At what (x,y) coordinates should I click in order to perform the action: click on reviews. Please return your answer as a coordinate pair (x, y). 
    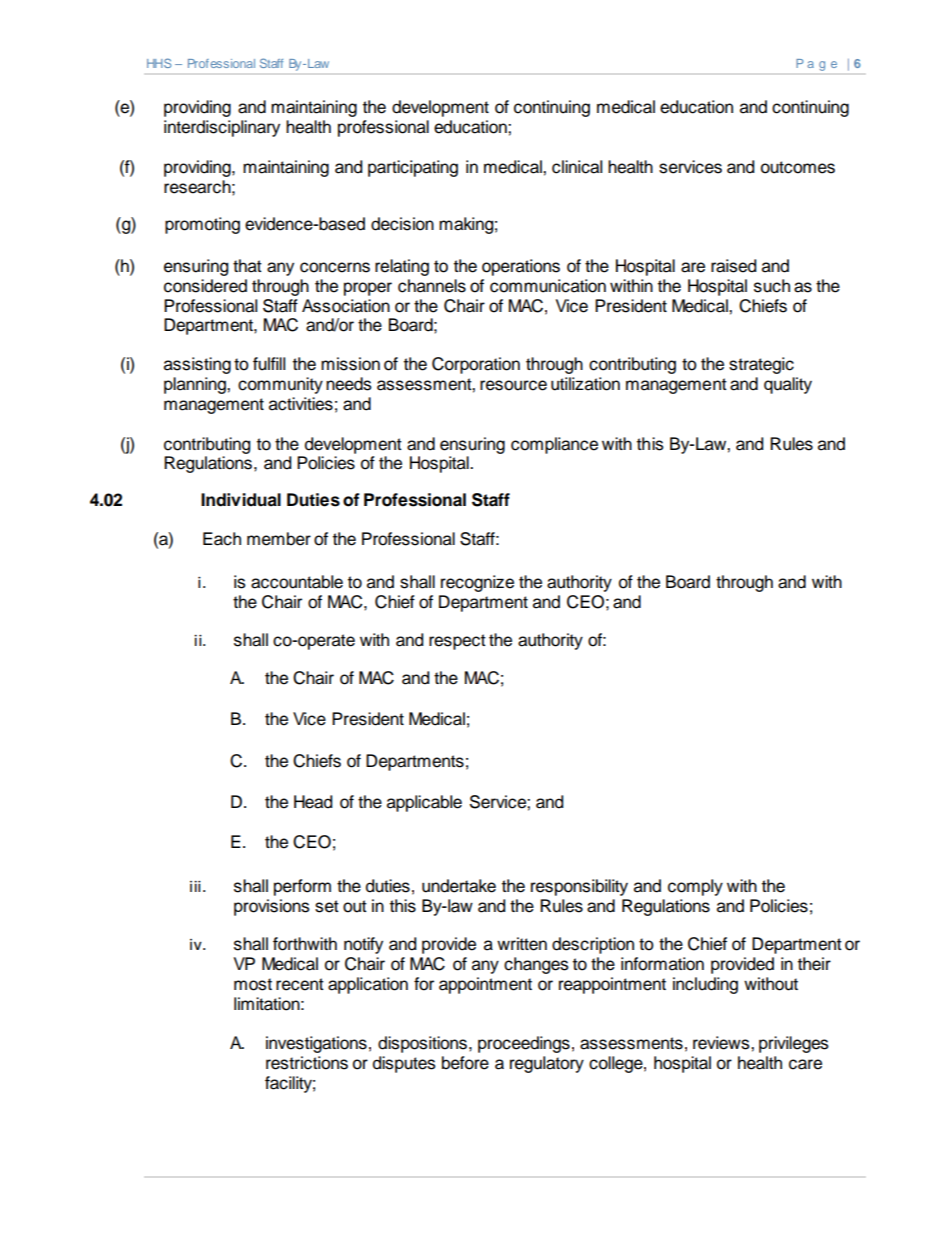
    Looking at the image, I should click on (722, 1043).
